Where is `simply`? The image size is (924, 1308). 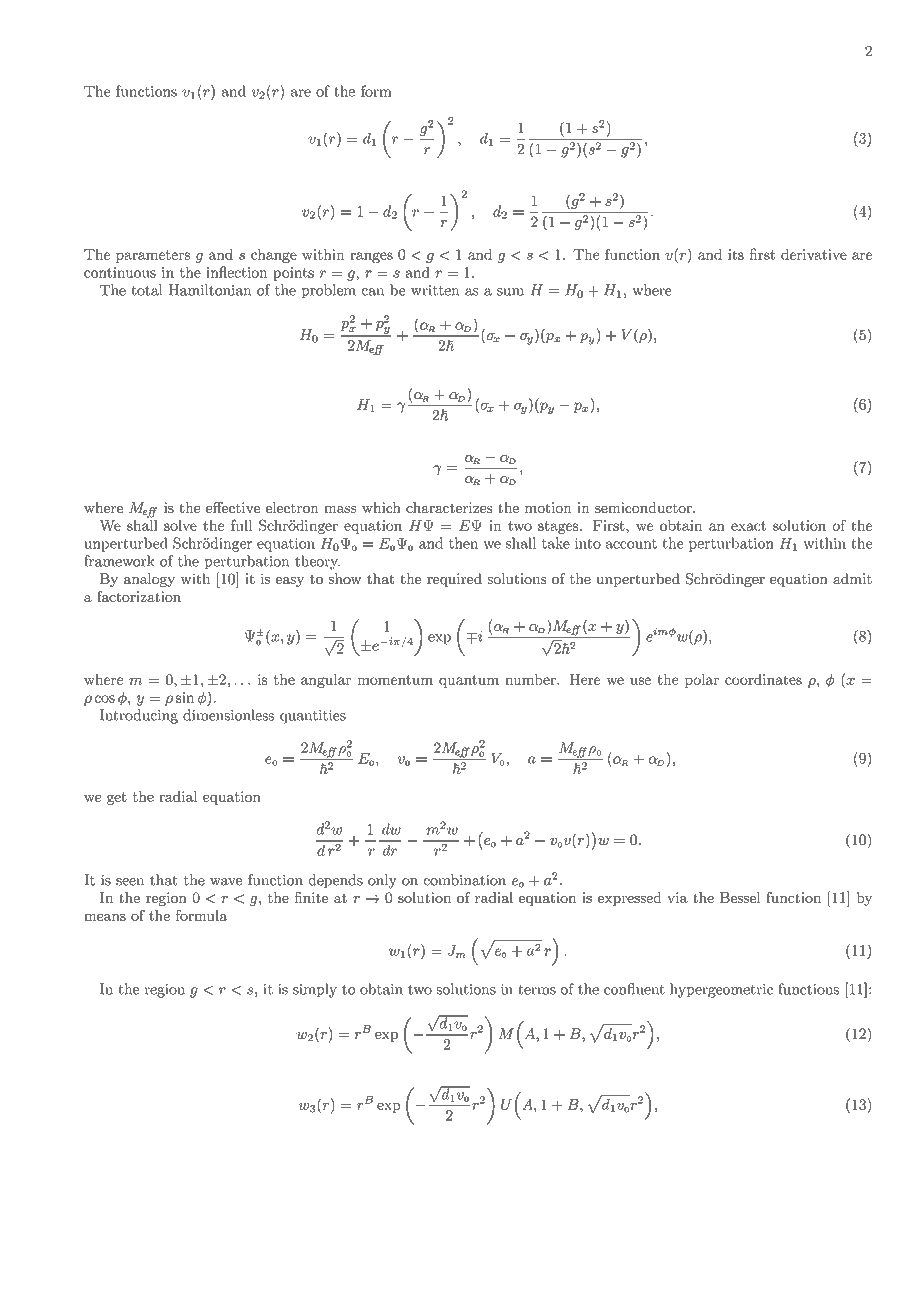
simply is located at coordinates (315, 990).
